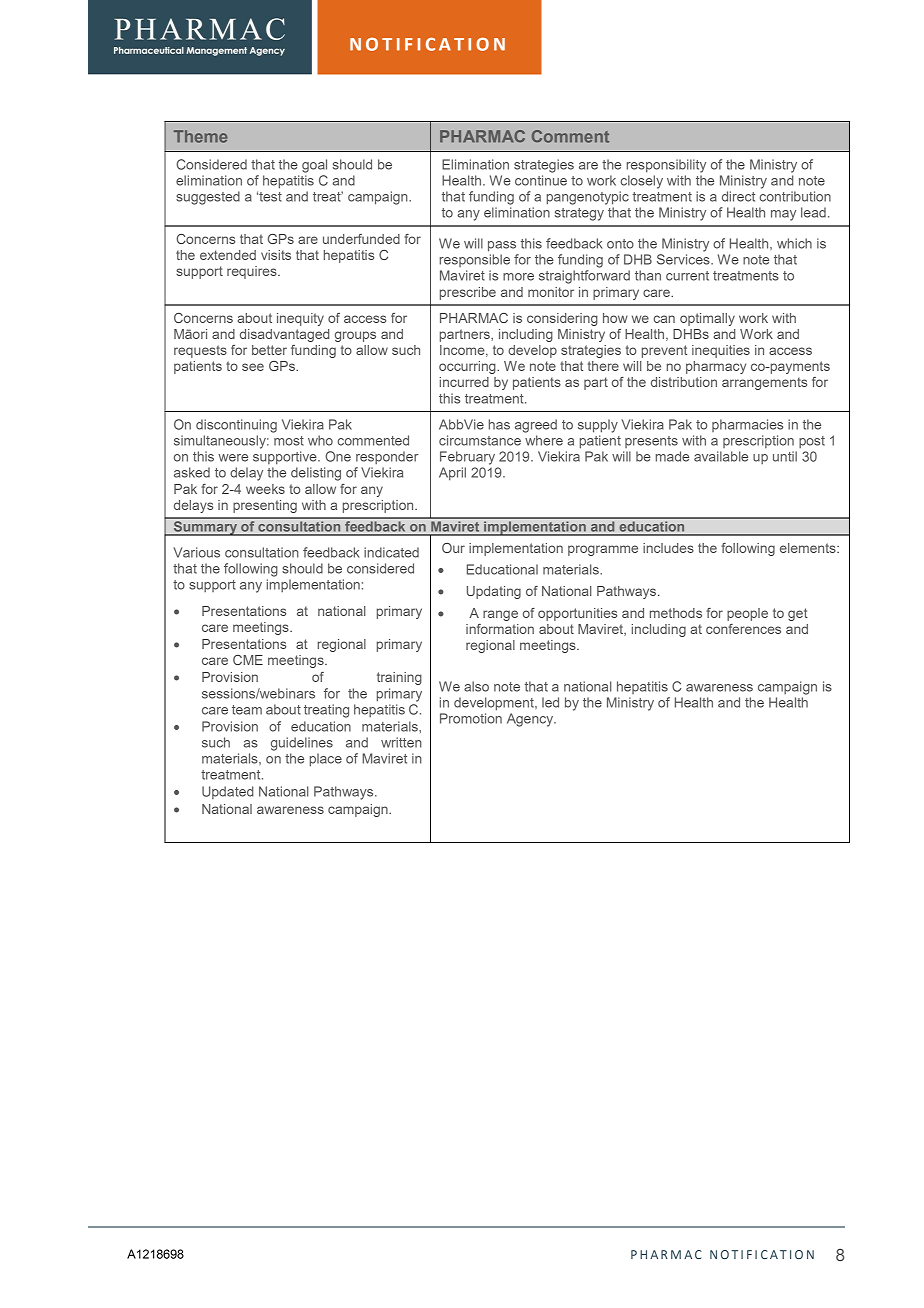 This image has height=1308, width=924. Describe the element at coordinates (721, 456) in the image. I see `available` at that location.
